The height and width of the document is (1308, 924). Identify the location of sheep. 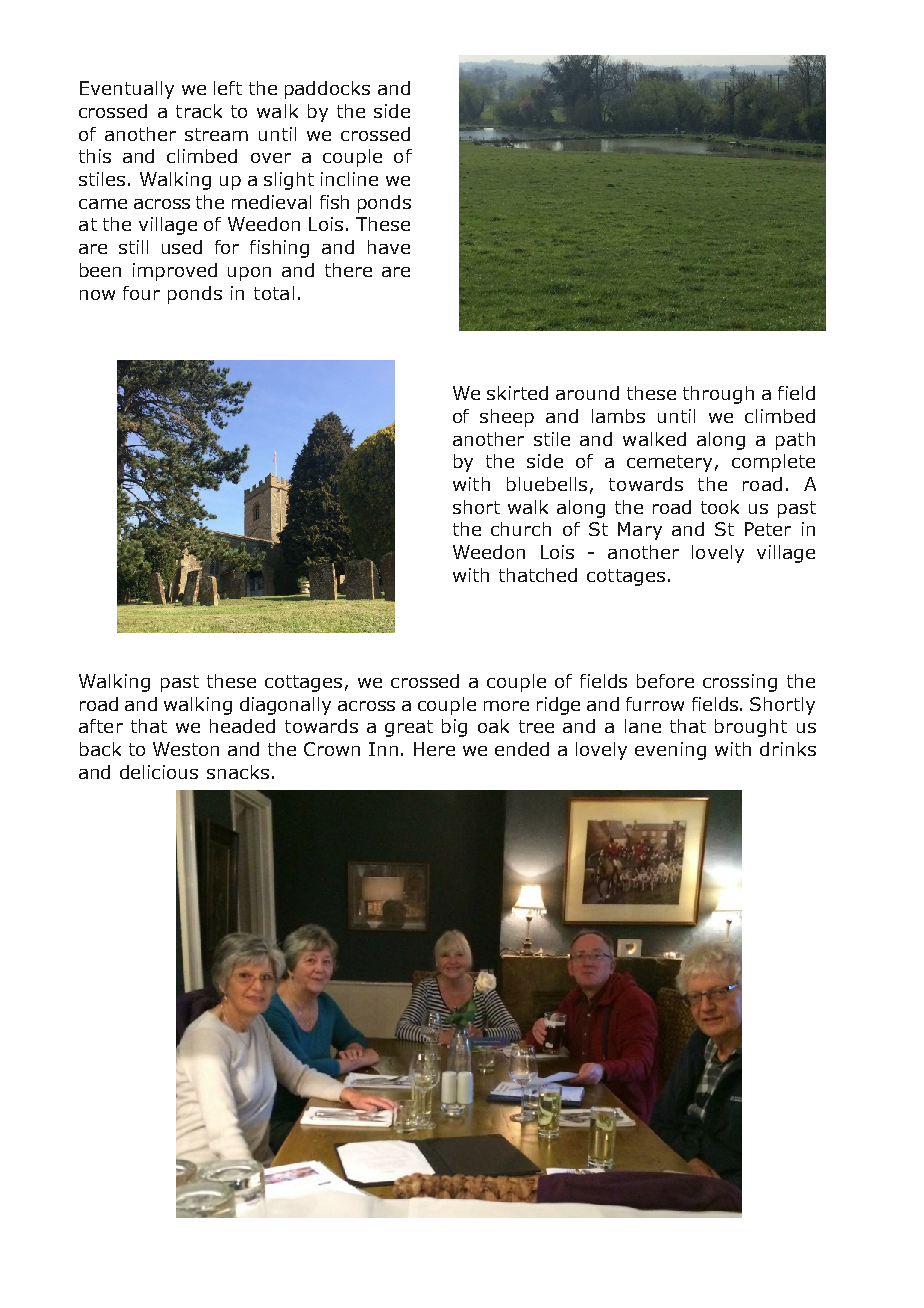
(507, 418).
